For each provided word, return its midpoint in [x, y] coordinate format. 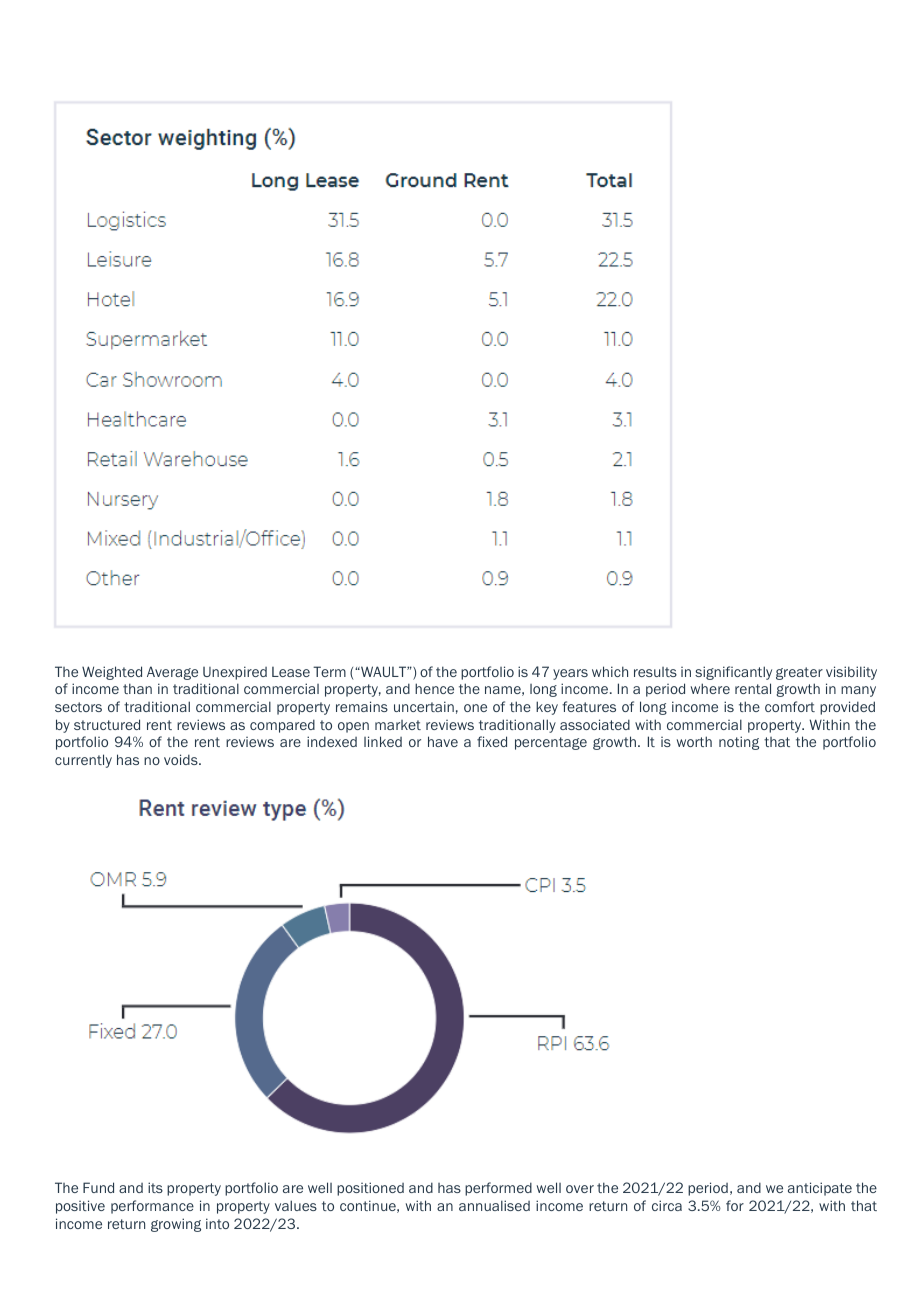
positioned [370, 1189]
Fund [98, 1187]
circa [667, 1205]
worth [694, 741]
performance [152, 1207]
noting [739, 743]
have [443, 741]
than [137, 688]
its [155, 1187]
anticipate [820, 1189]
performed [498, 1189]
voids [182, 759]
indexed [332, 741]
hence [434, 688]
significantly [733, 673]
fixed [492, 741]
